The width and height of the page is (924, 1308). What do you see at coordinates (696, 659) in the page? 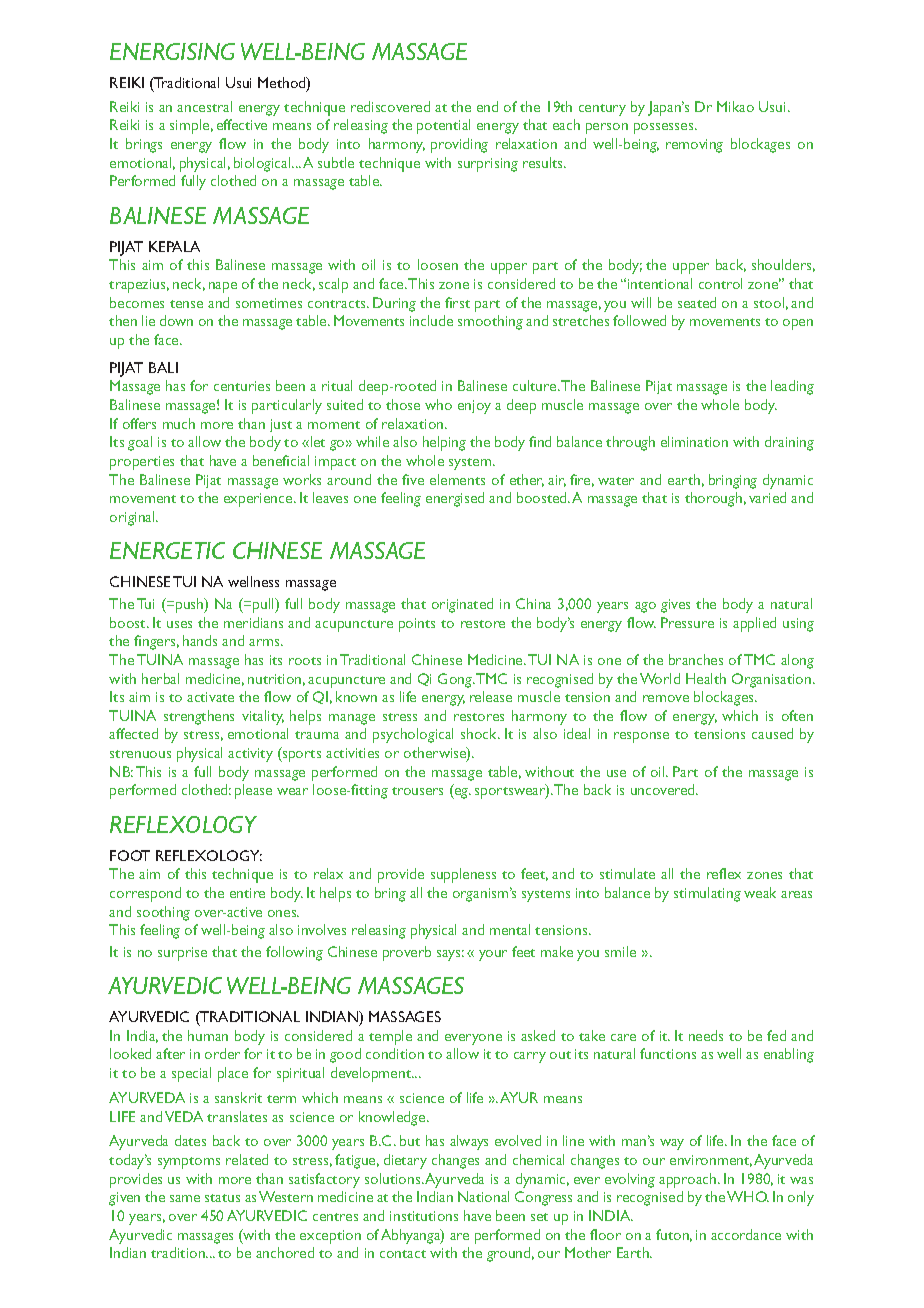
I see `branches` at bounding box center [696, 659].
